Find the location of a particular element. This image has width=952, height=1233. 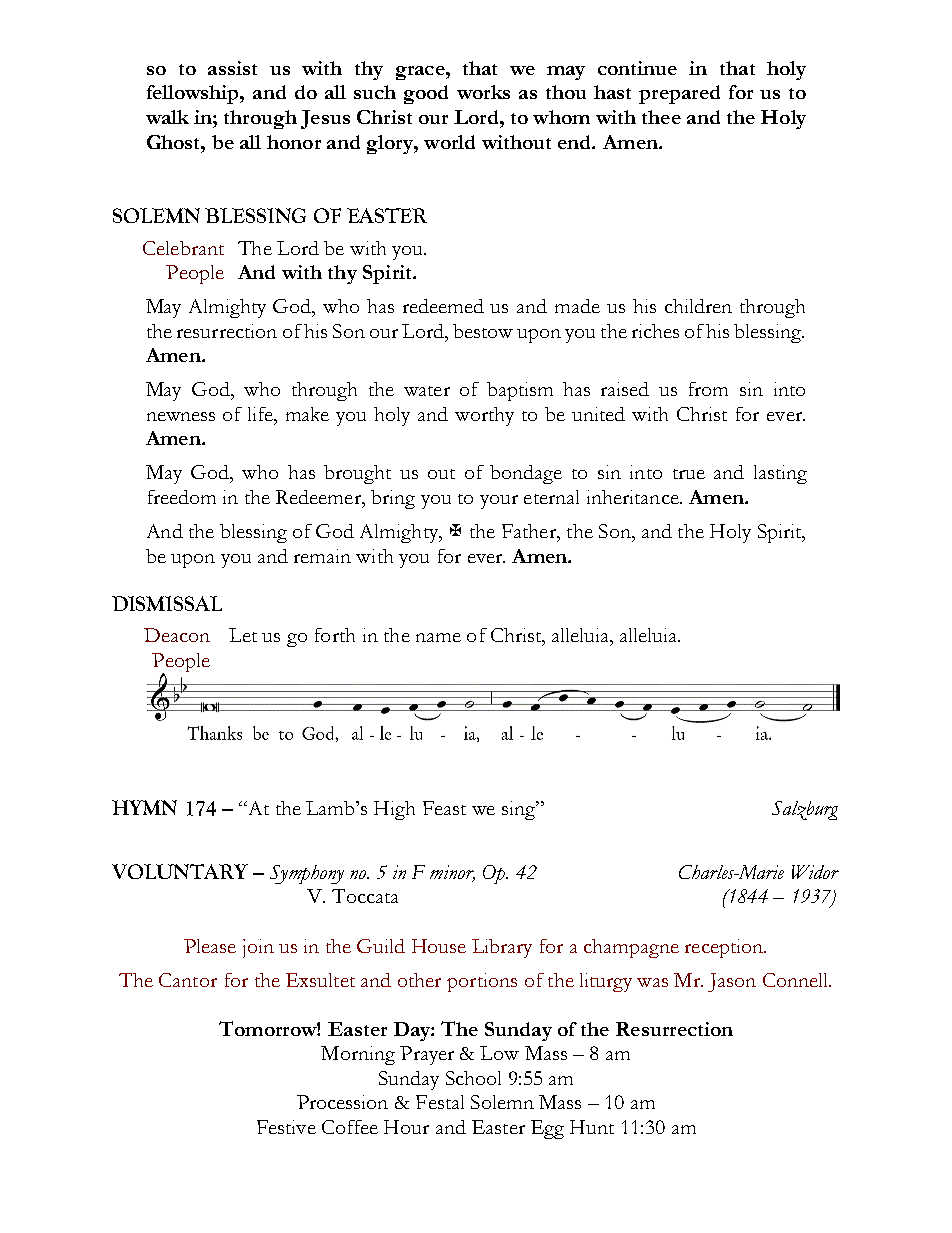

Festive is located at coordinates (286, 1127).
